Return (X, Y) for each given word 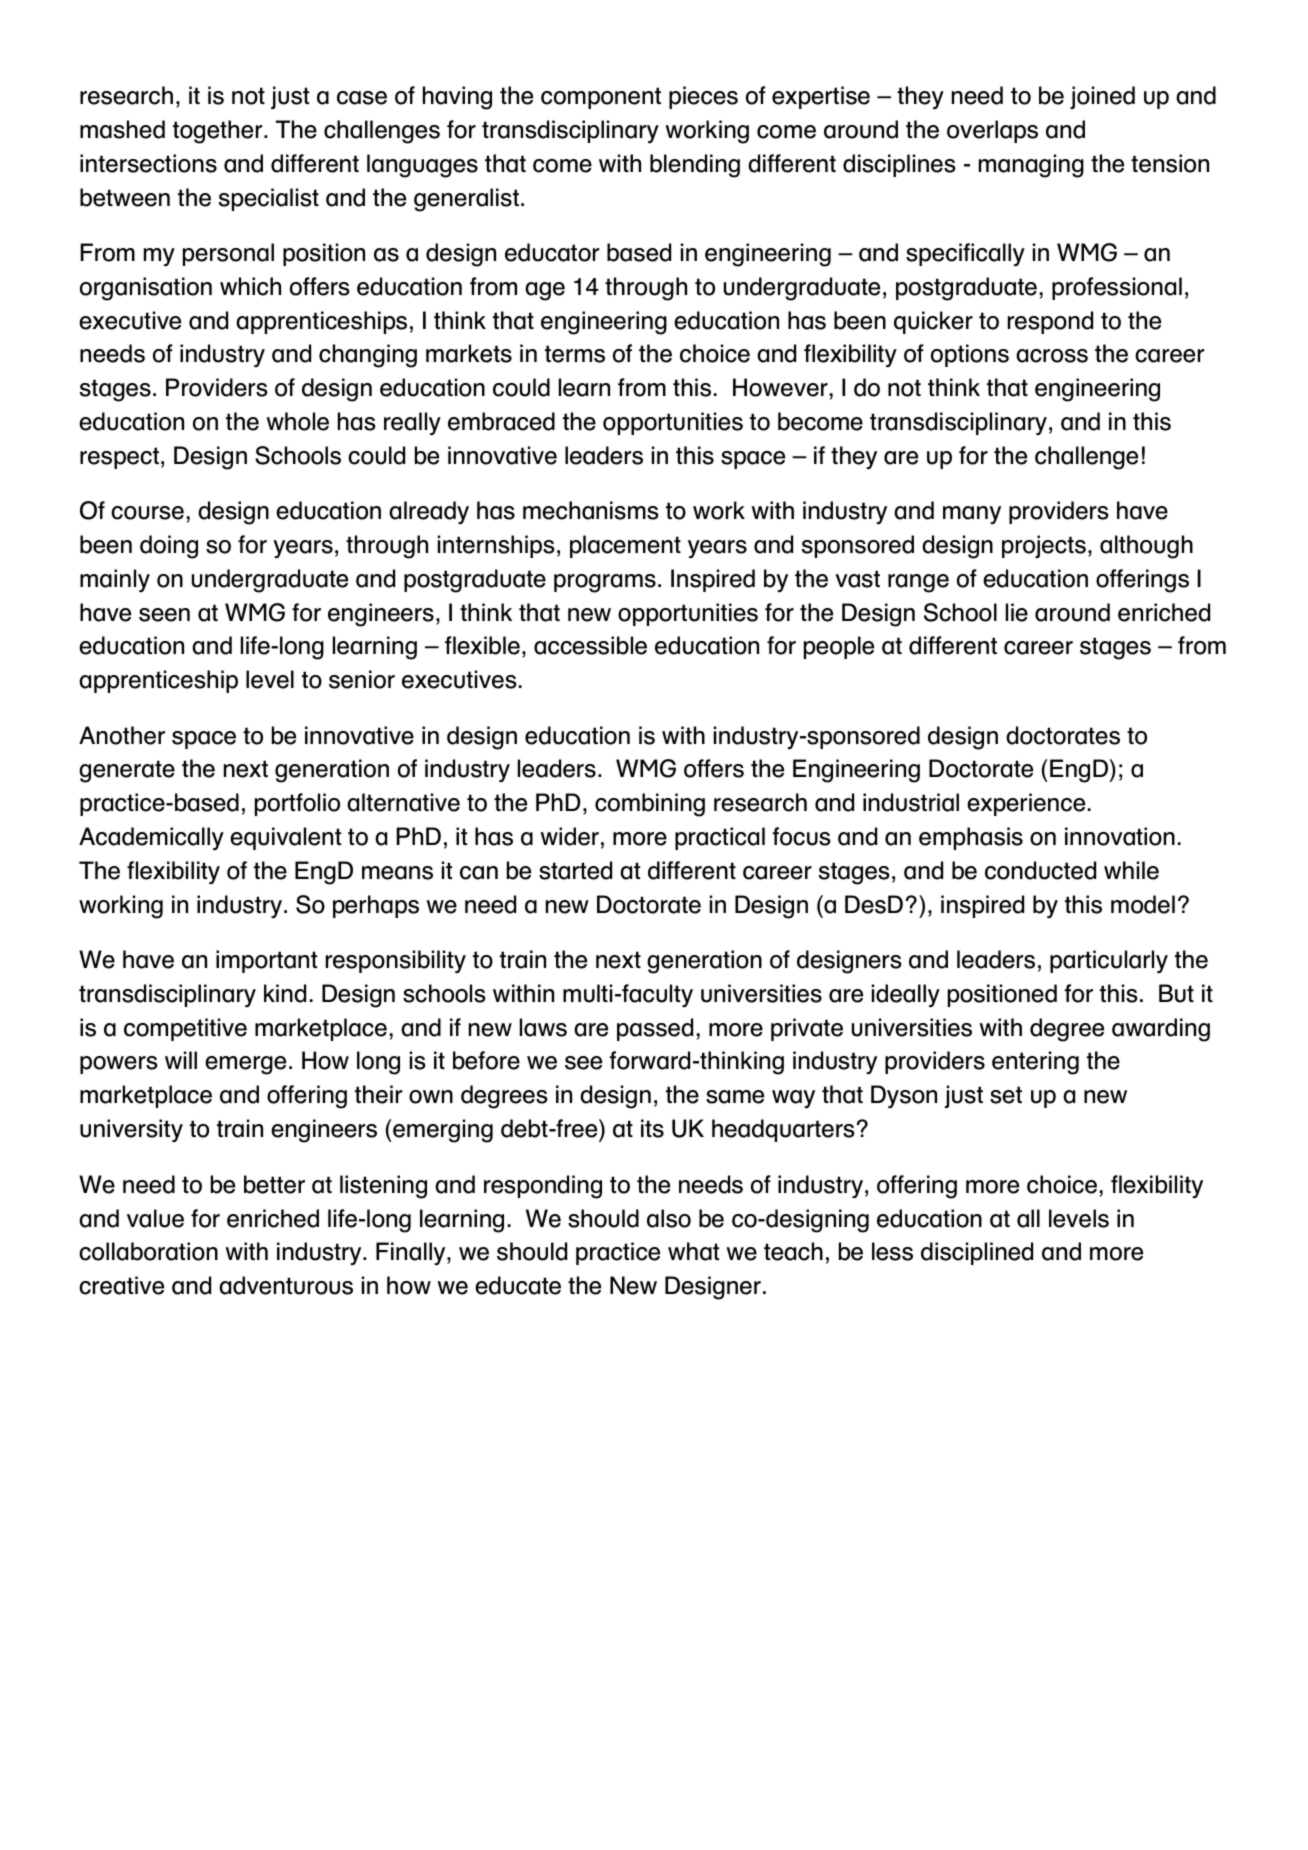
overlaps (992, 131)
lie (1017, 612)
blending (695, 166)
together (219, 132)
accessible (590, 645)
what (693, 1251)
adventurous (286, 1285)
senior (362, 679)
